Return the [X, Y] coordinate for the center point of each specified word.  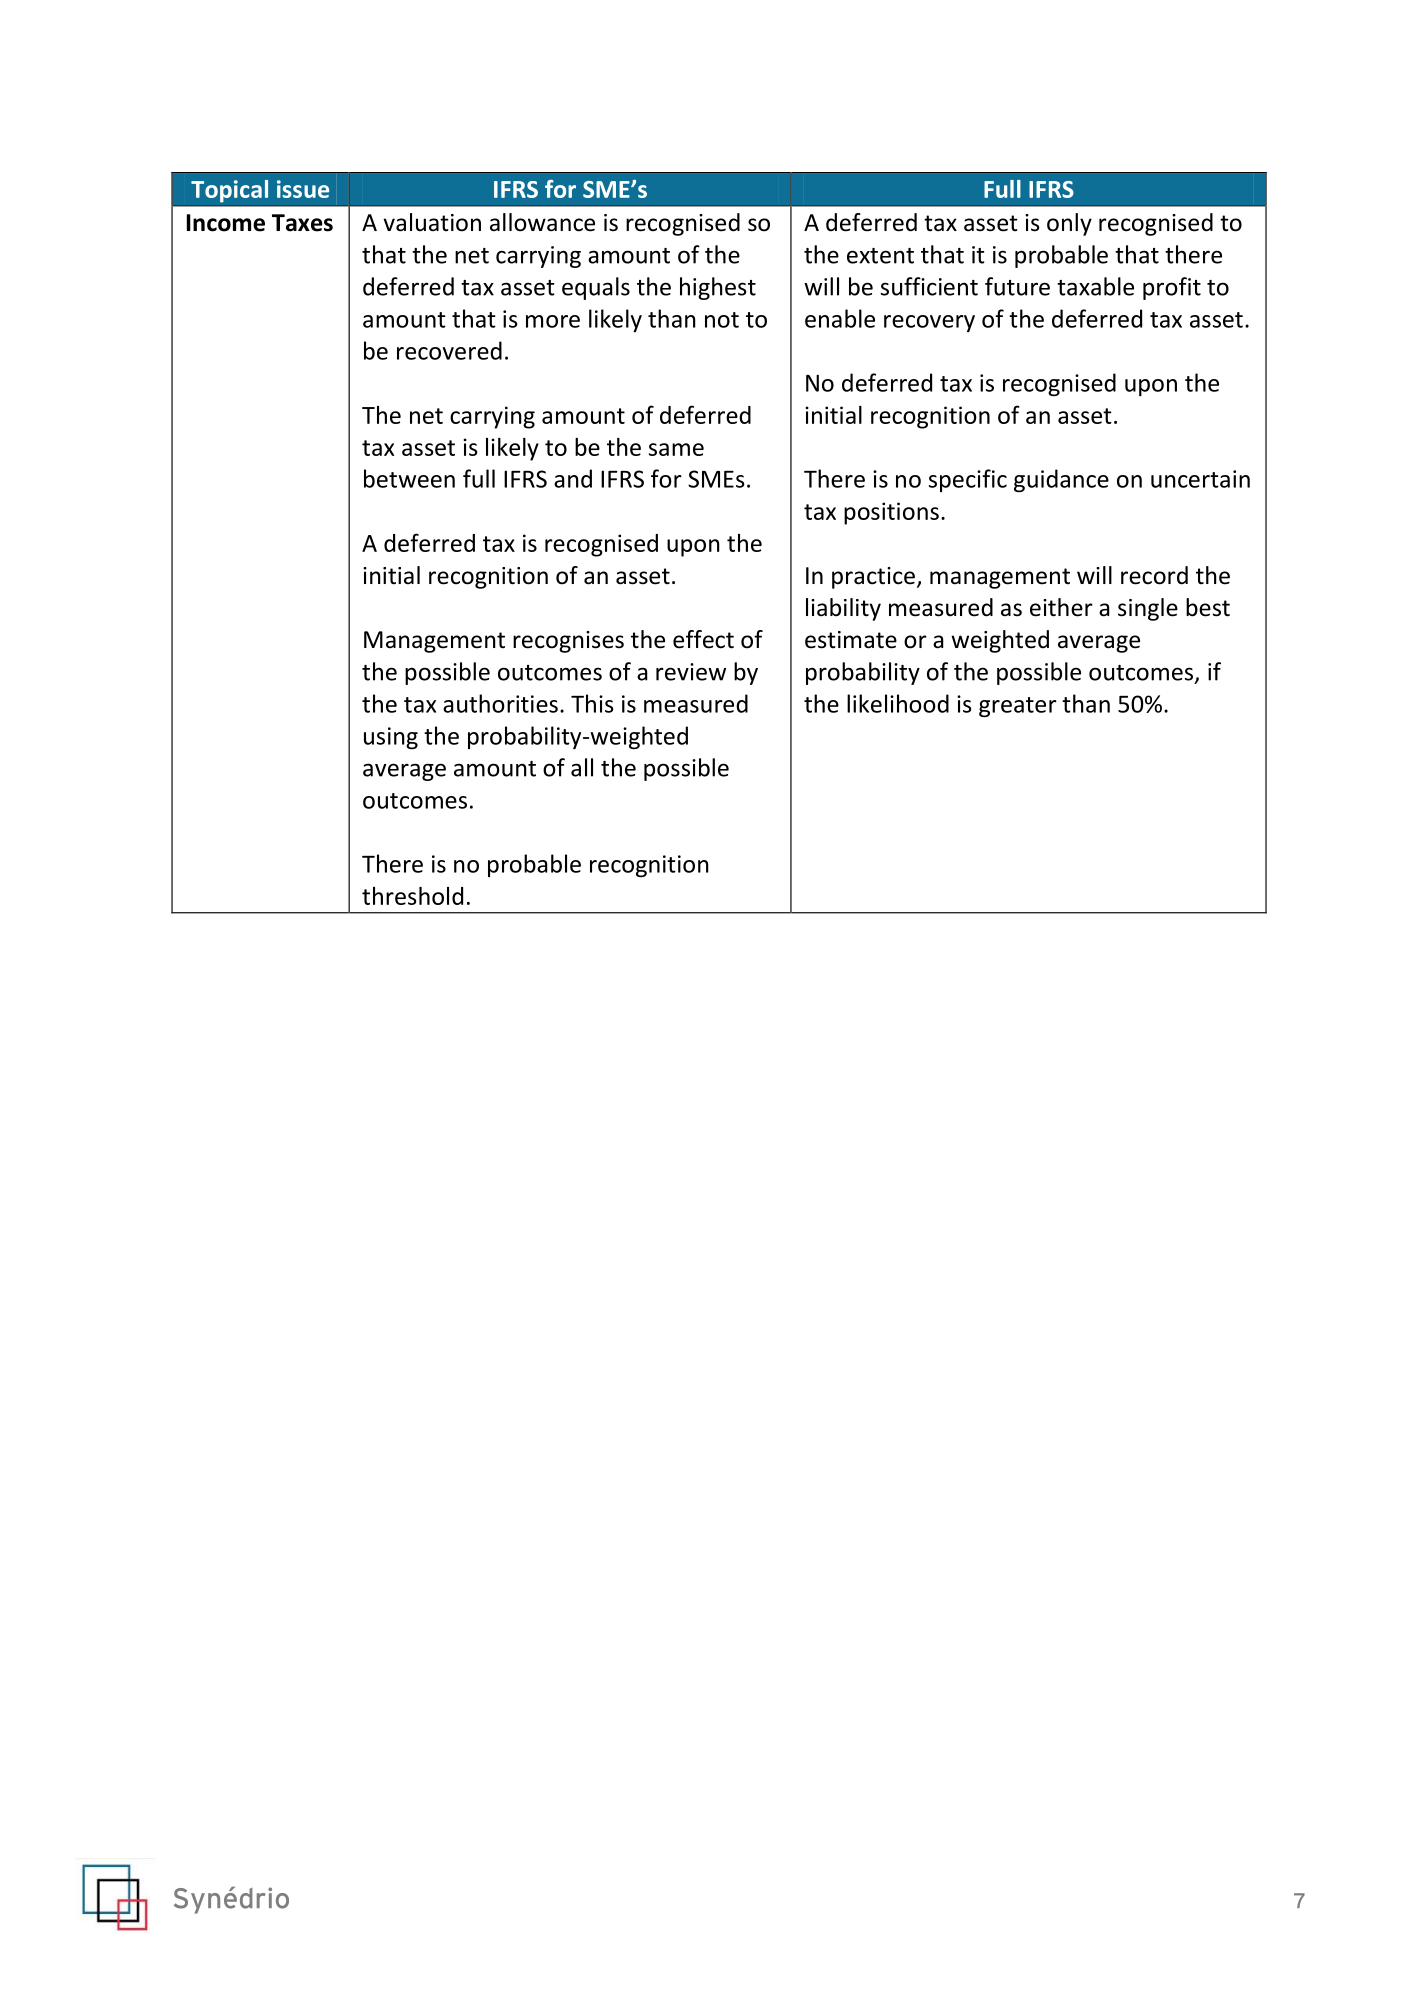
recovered [449, 350]
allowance [542, 222]
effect [703, 639]
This [592, 703]
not [722, 320]
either [1061, 607]
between [409, 478]
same [676, 449]
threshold [412, 896]
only [1069, 224]
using [391, 738]
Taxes [302, 223]
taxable [1095, 286]
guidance [1061, 480]
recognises [568, 642]
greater [1018, 707]
